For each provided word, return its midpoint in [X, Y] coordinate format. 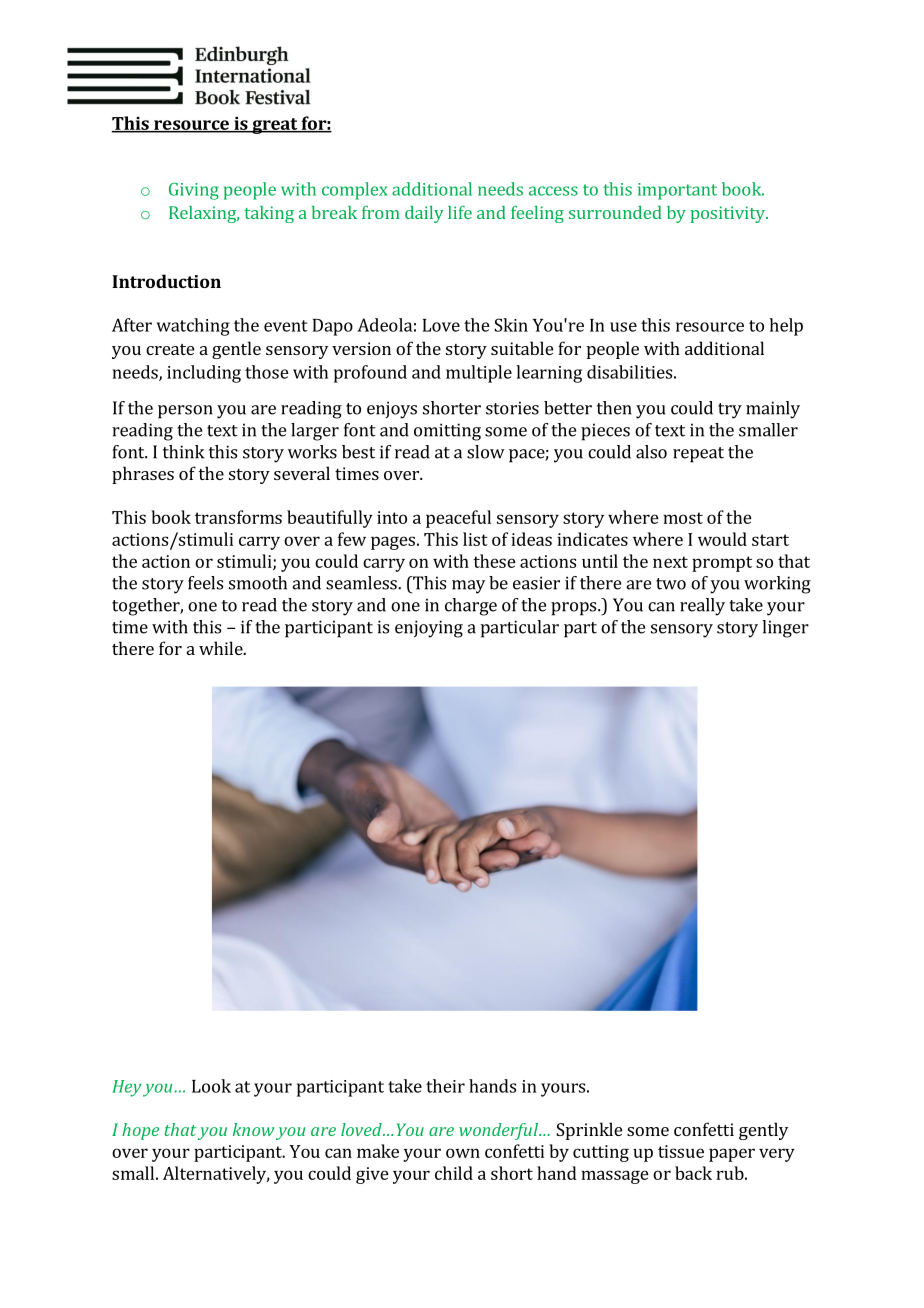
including [204, 374]
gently [763, 1131]
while [222, 648]
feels [205, 583]
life [460, 212]
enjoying [429, 629]
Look [211, 1086]
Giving [194, 191]
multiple [479, 374]
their [445, 1086]
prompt [722, 564]
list [475, 539]
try [730, 411]
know [253, 1129]
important [677, 191]
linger [785, 629]
